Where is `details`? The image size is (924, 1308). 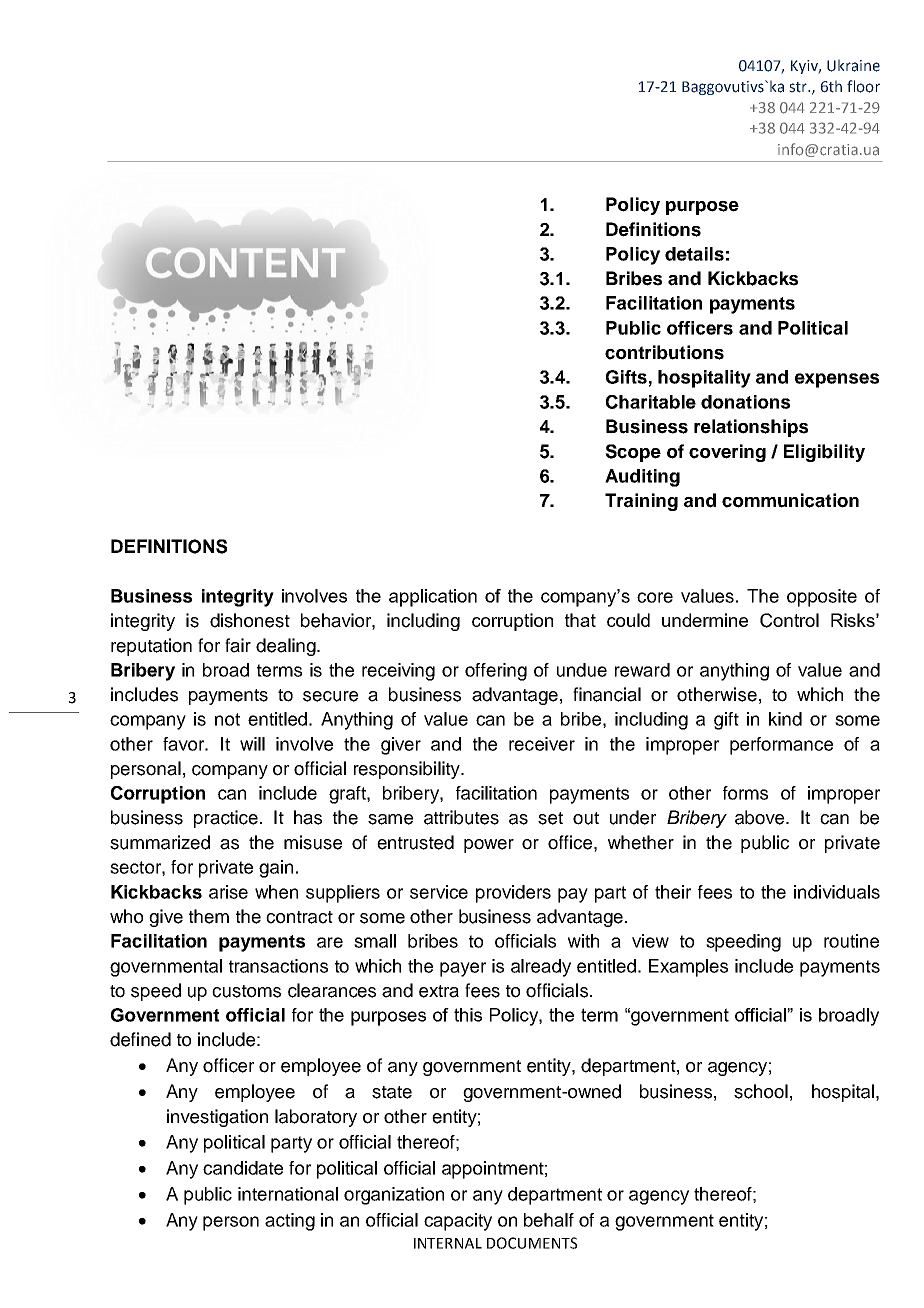
details is located at coordinates (694, 254).
